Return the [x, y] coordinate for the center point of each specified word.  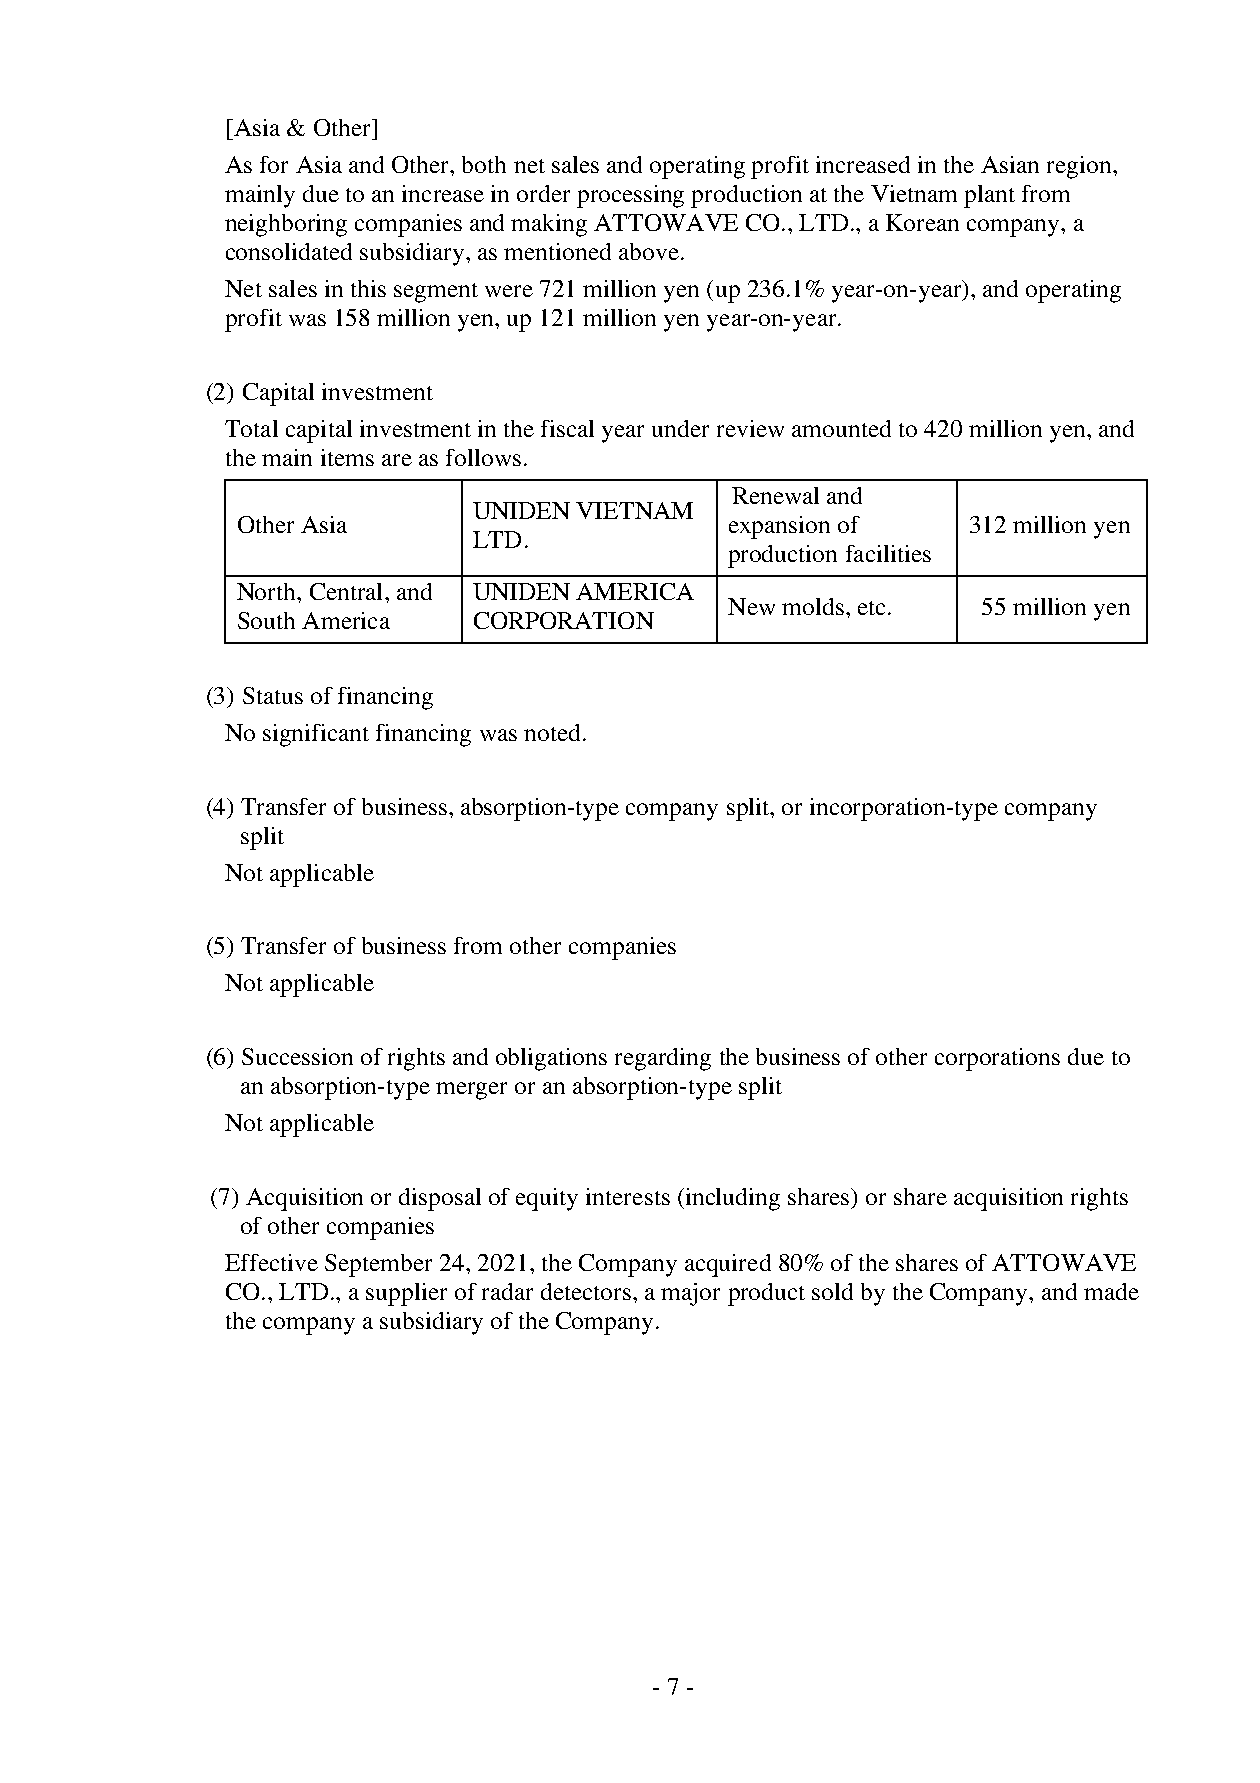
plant [989, 196]
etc [873, 608]
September [378, 1265]
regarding [663, 1059]
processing [630, 196]
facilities [888, 553]
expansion [779, 527]
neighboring [286, 225]
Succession [297, 1056]
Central [346, 591]
